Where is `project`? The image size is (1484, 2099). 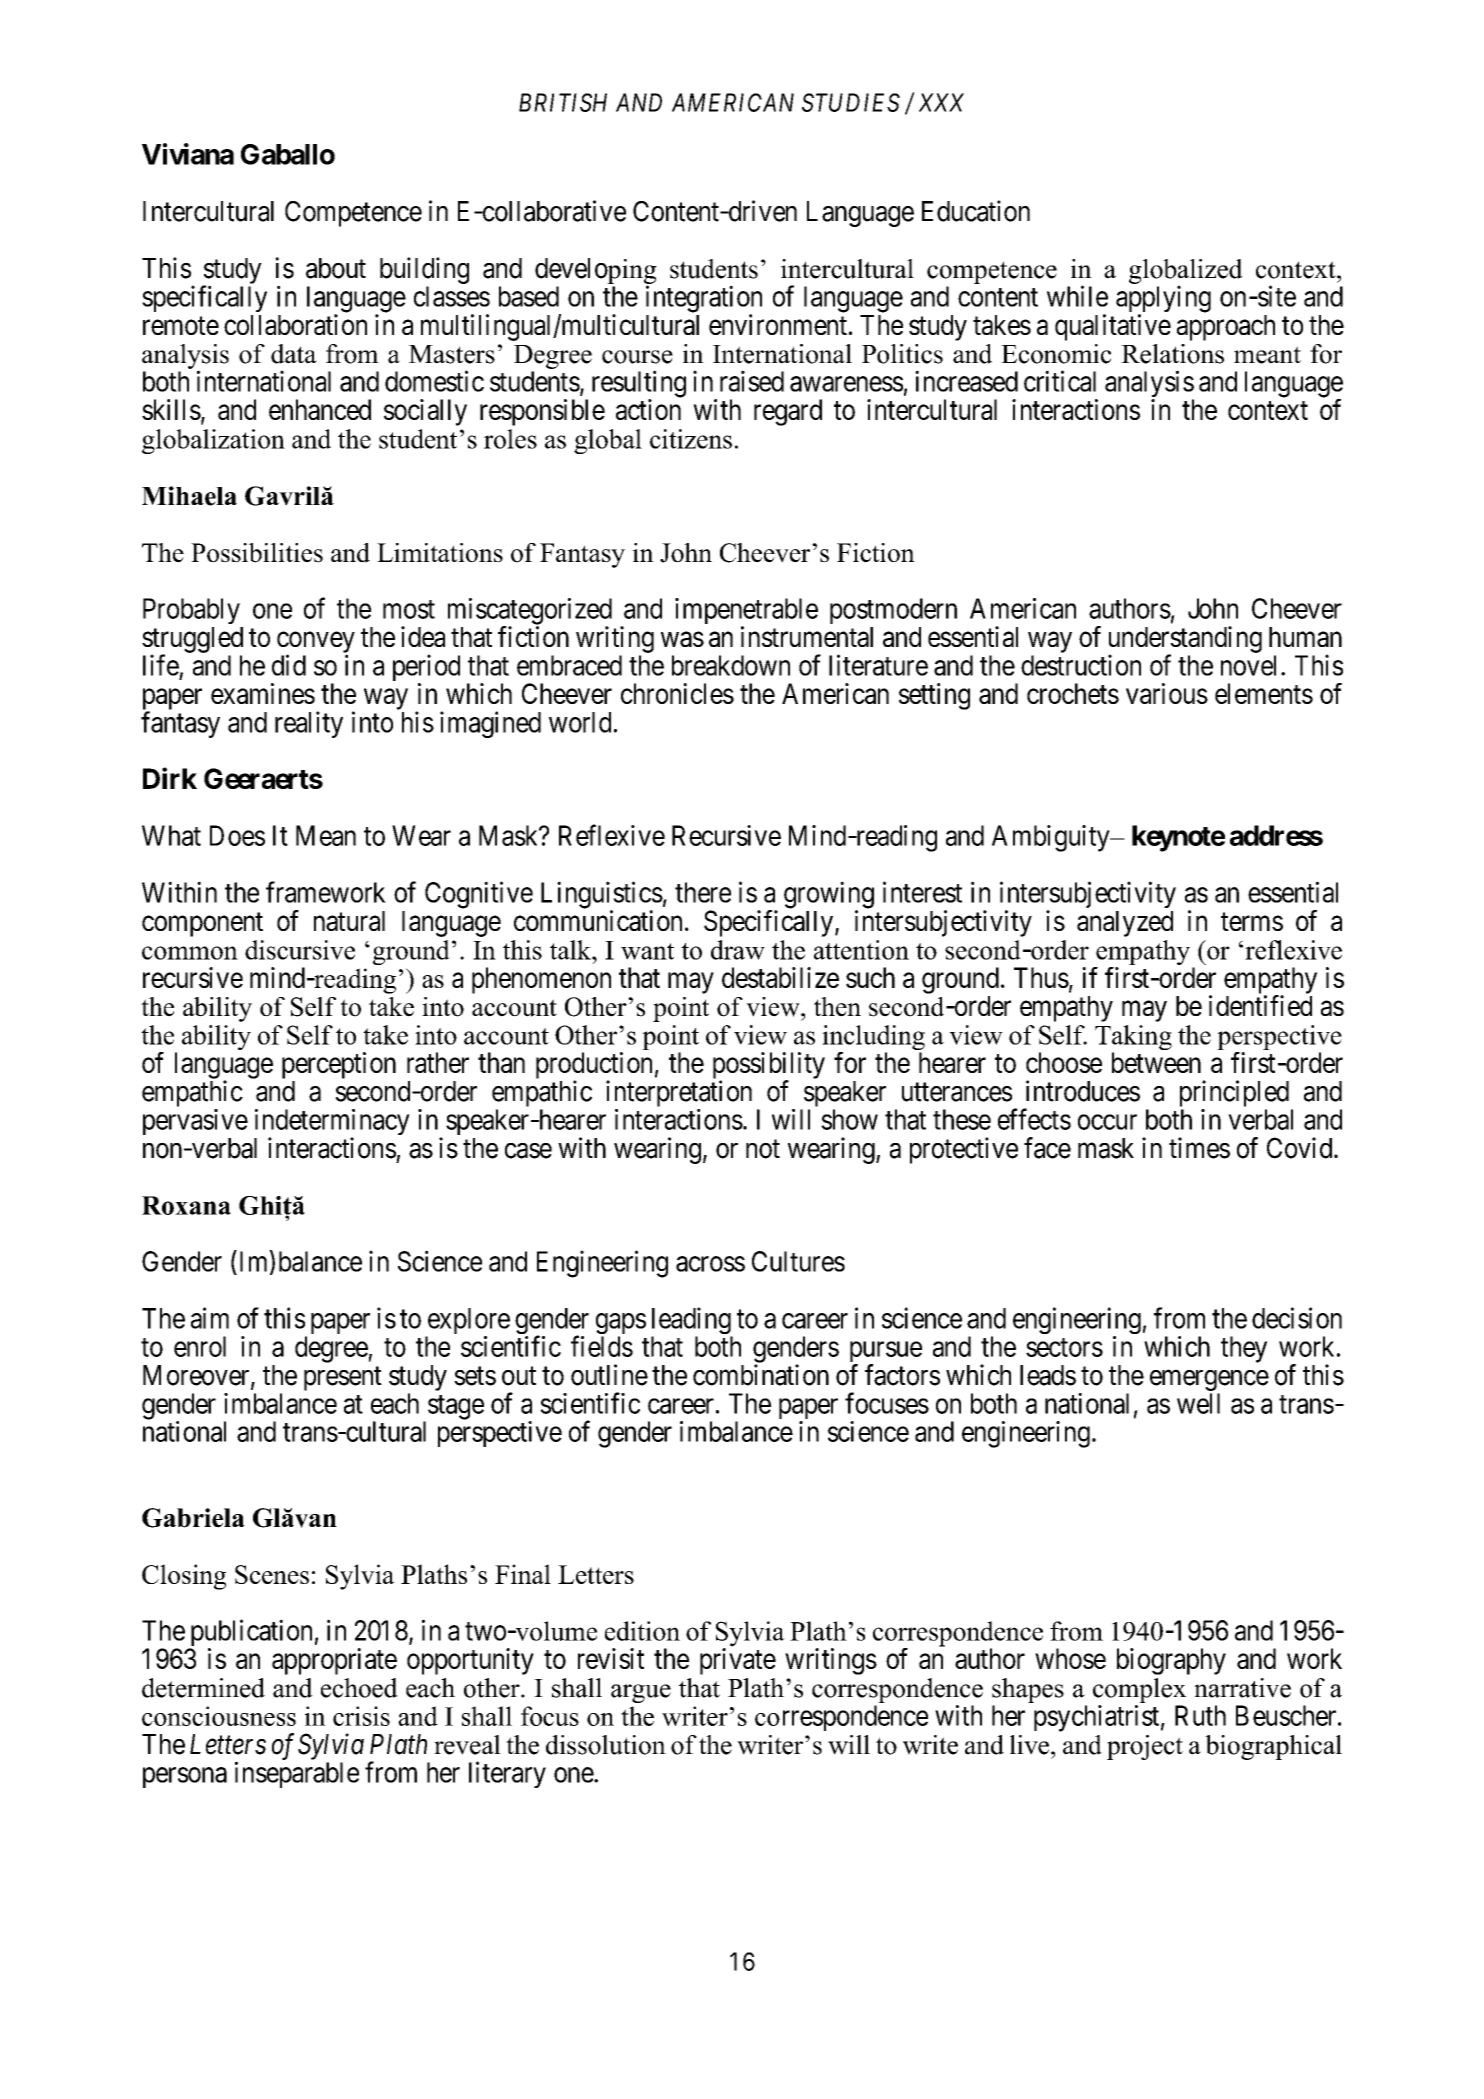 project is located at coordinates (1145, 1747).
